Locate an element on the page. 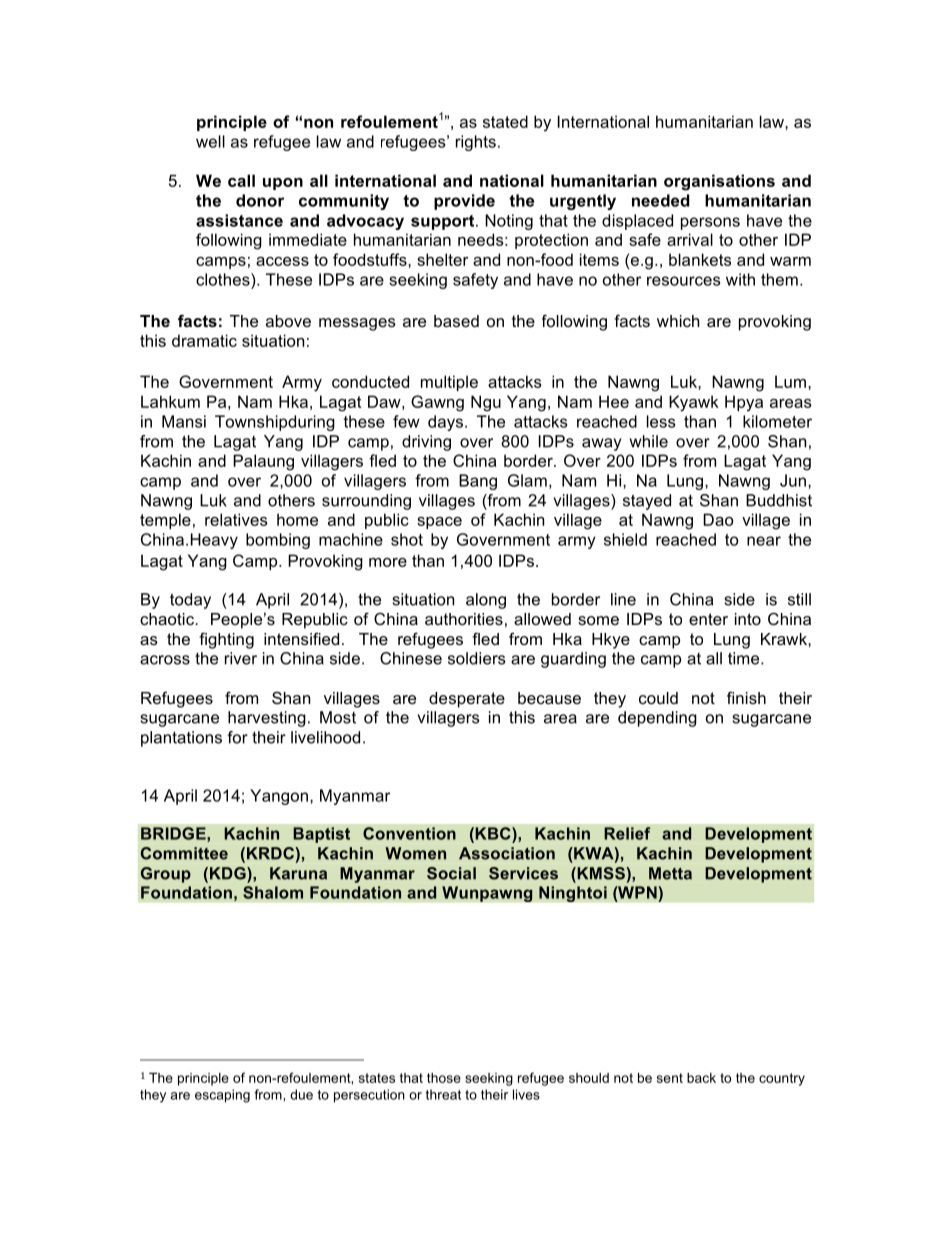 This document has height=1233, width=952. well is located at coordinates (210, 141).
